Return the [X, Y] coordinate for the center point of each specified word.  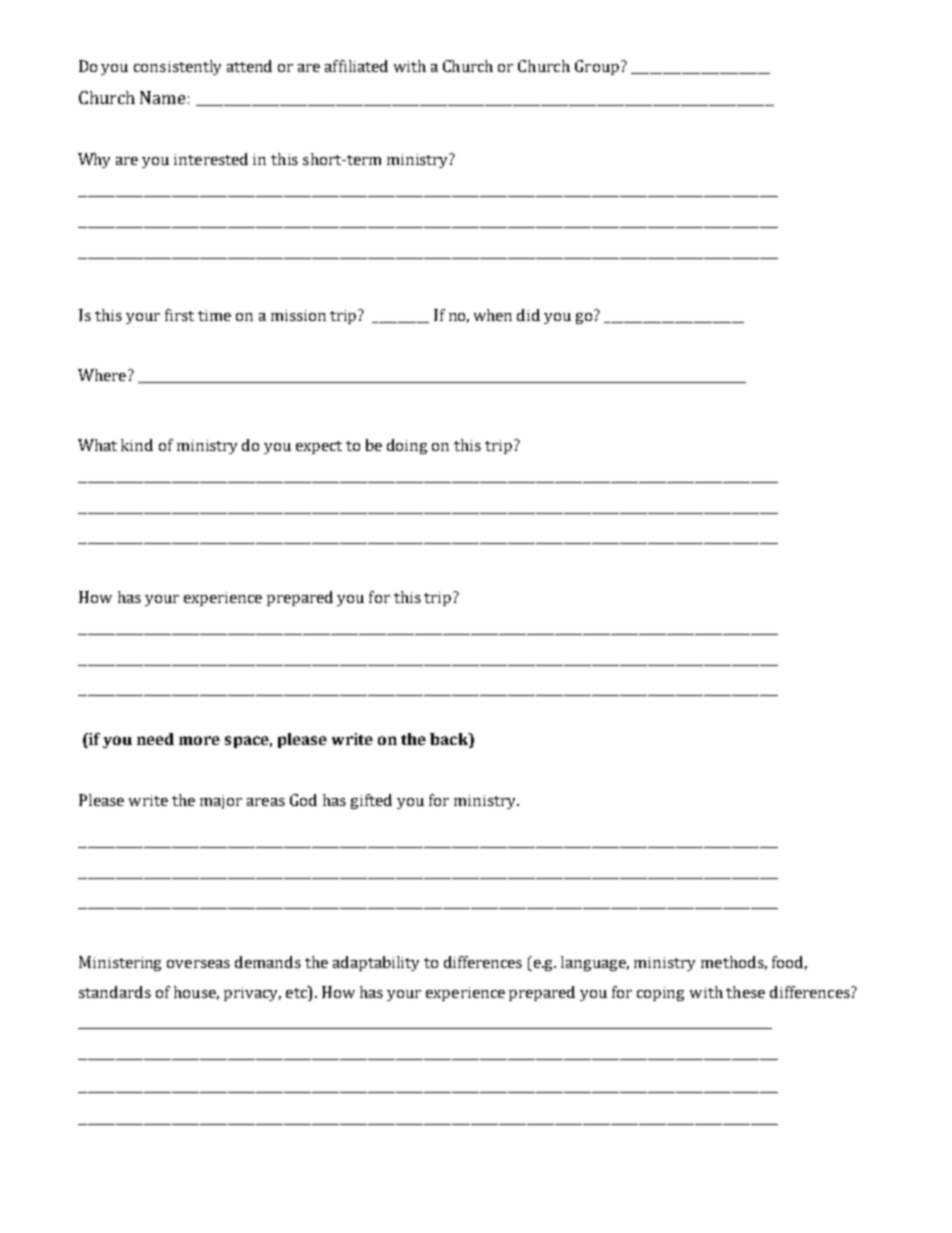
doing [407, 446]
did [528, 315]
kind [137, 445]
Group [597, 67]
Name [162, 97]
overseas [198, 964]
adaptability [376, 963]
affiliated [356, 66]
